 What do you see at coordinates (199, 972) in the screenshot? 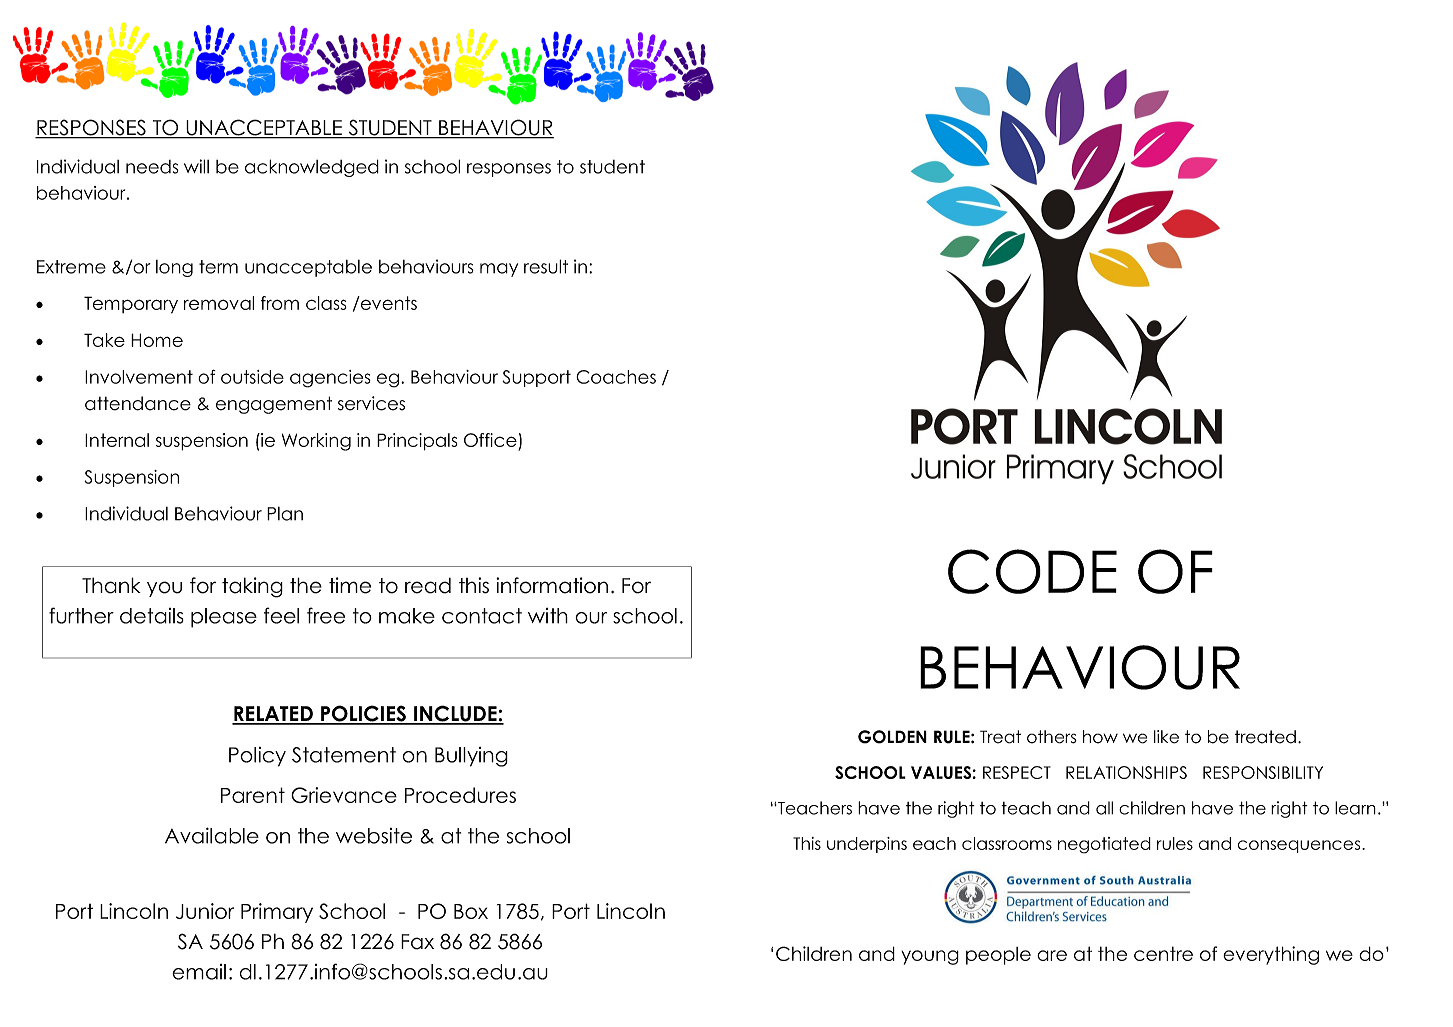
I see `email` at bounding box center [199, 972].
